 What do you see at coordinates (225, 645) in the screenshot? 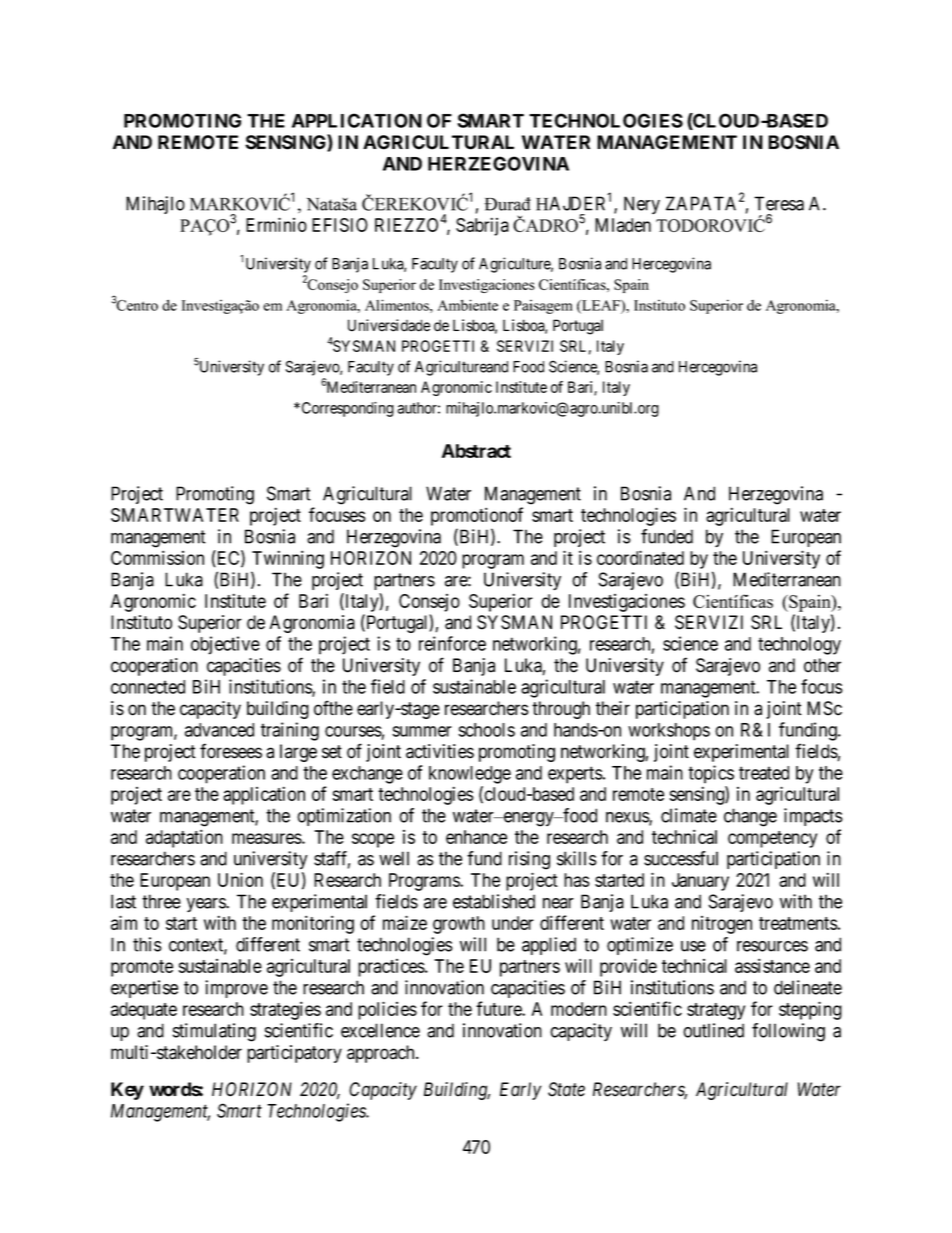
I see `objective` at bounding box center [225, 645].
